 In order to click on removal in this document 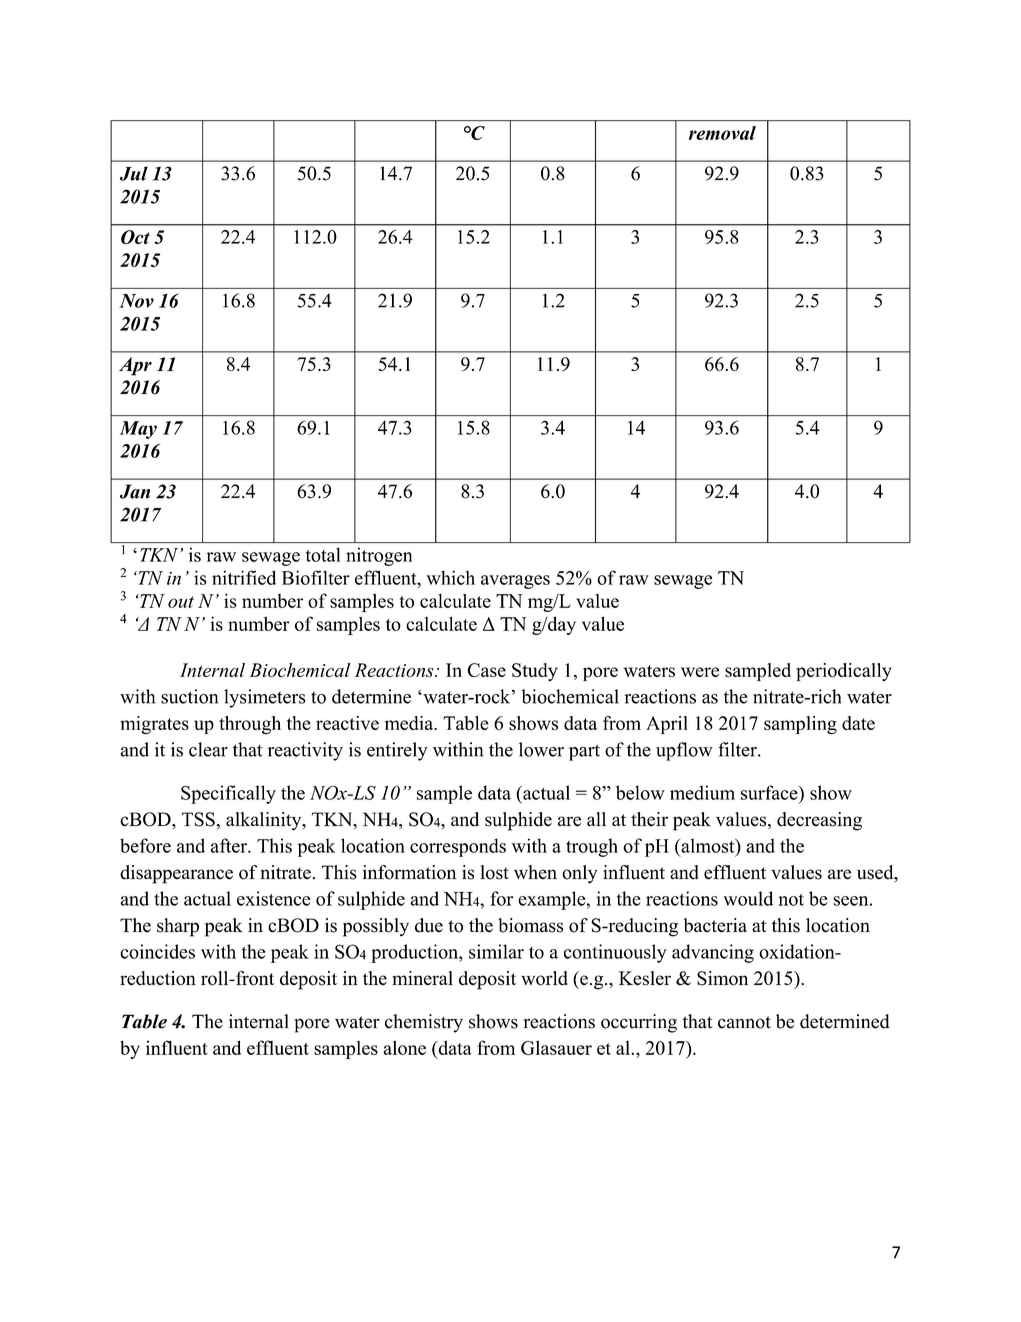, I will do `click(722, 133)`.
